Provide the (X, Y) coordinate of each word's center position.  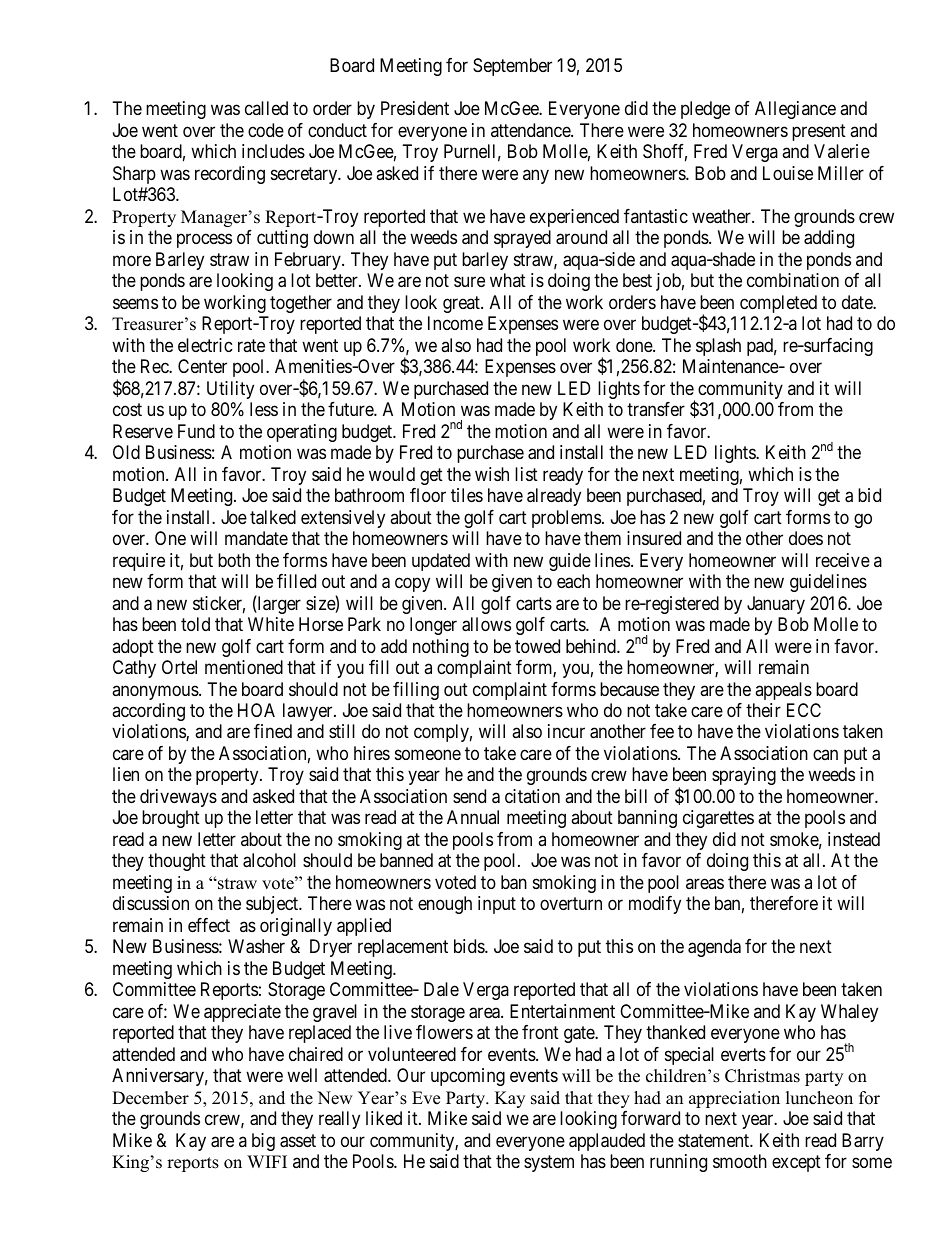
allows (486, 624)
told (195, 624)
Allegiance (795, 110)
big (263, 1142)
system (549, 1163)
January (776, 605)
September (512, 67)
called (266, 108)
